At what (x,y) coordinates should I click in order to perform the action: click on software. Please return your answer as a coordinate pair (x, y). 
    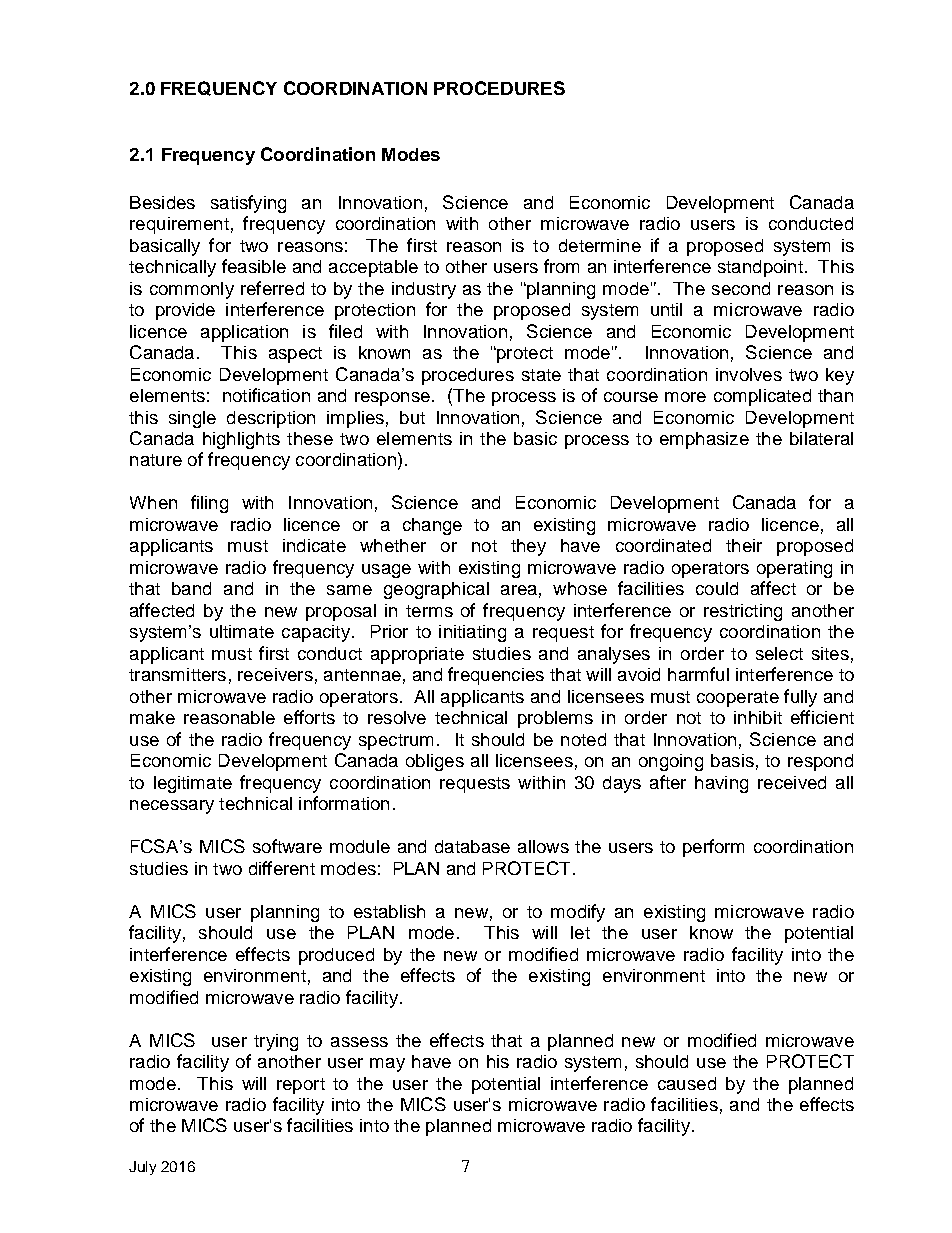
    Looking at the image, I should click on (287, 846).
